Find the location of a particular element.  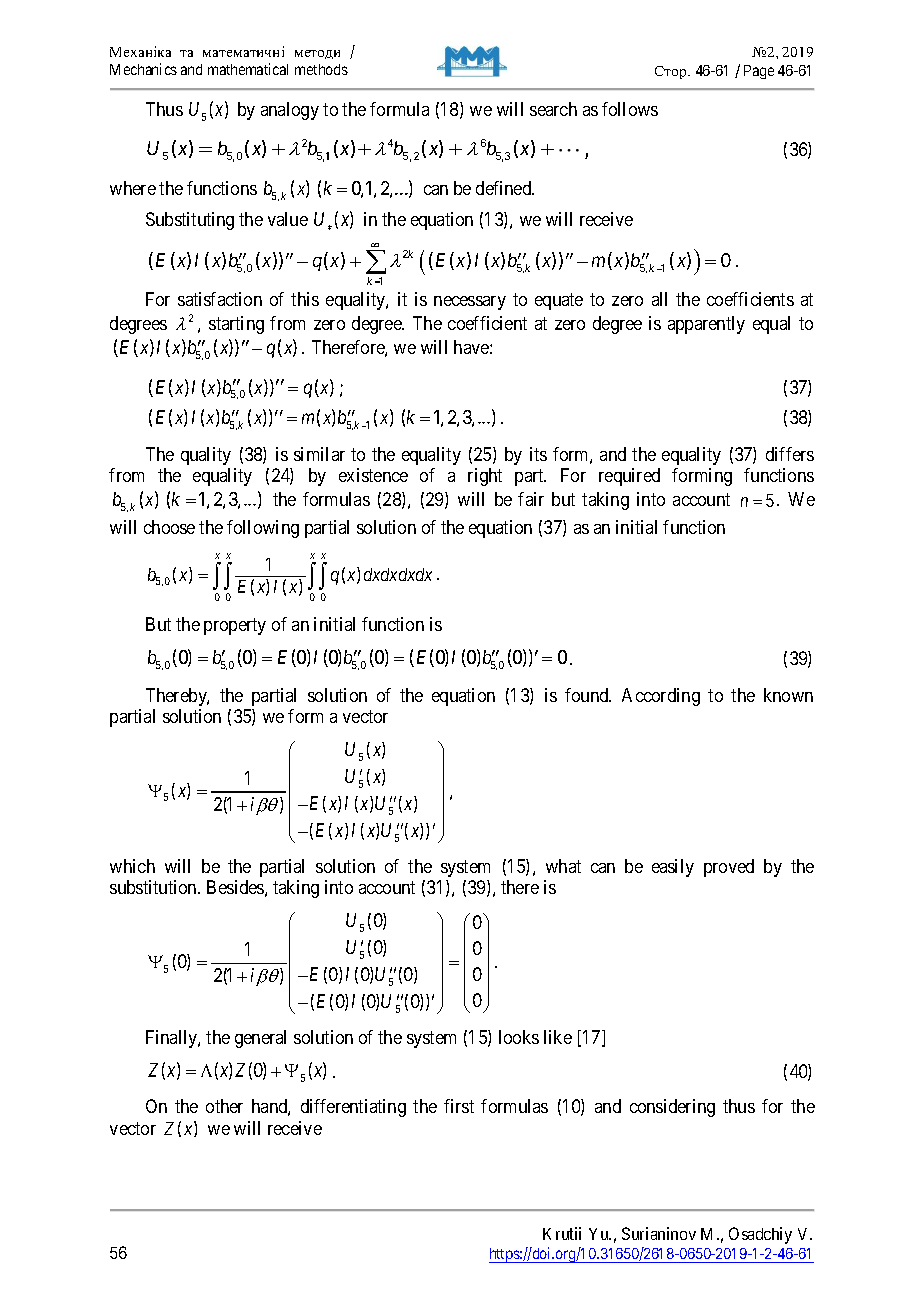

property is located at coordinates (235, 627).
